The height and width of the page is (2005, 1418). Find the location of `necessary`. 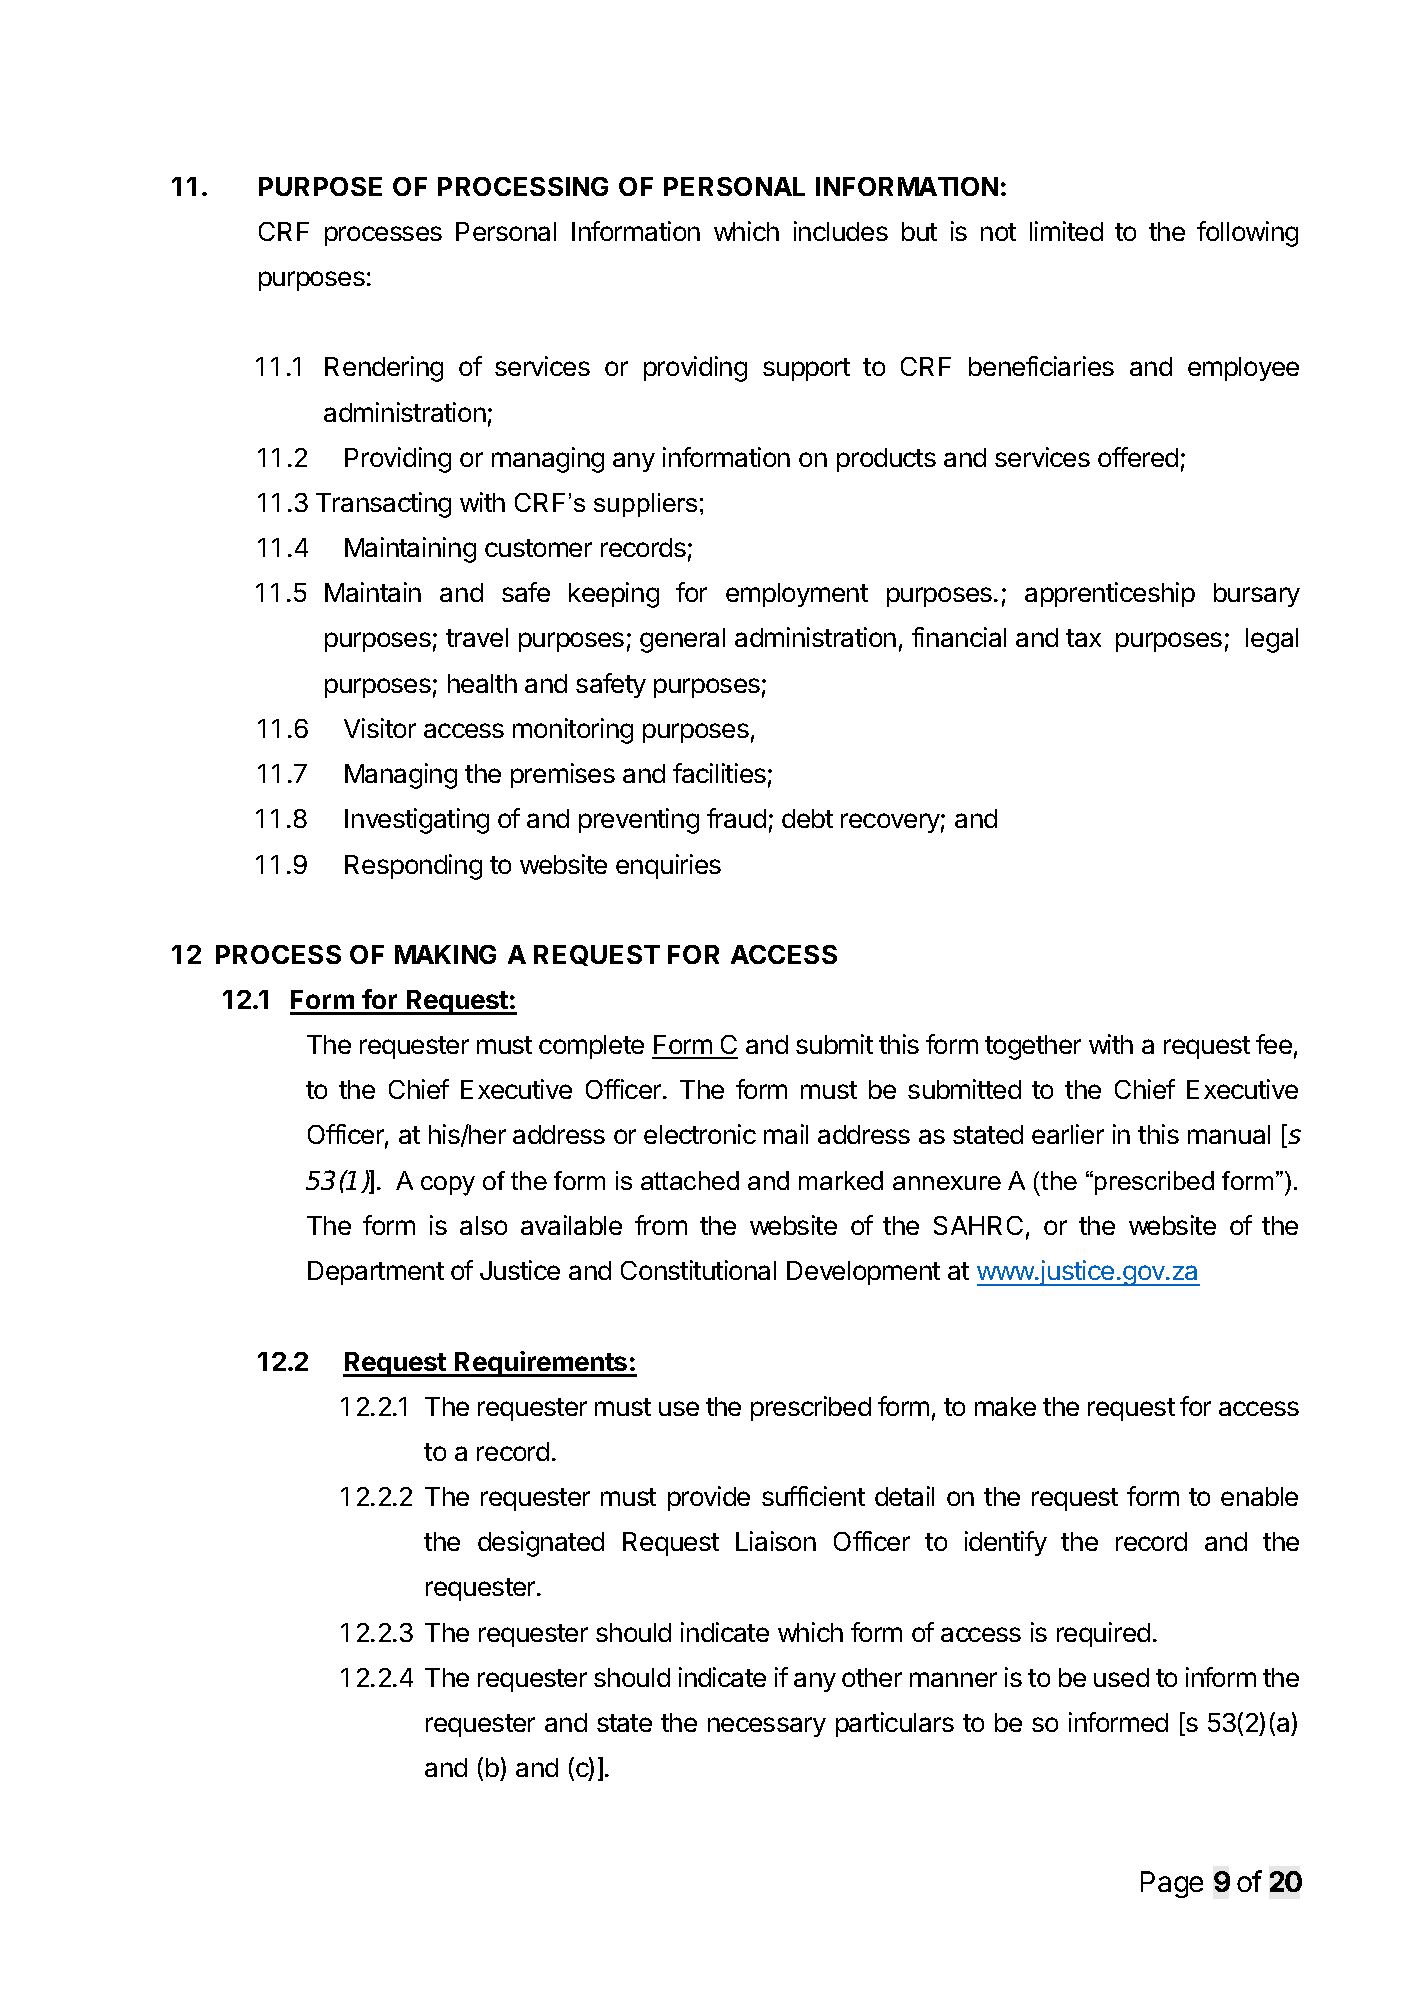

necessary is located at coordinates (767, 1727).
